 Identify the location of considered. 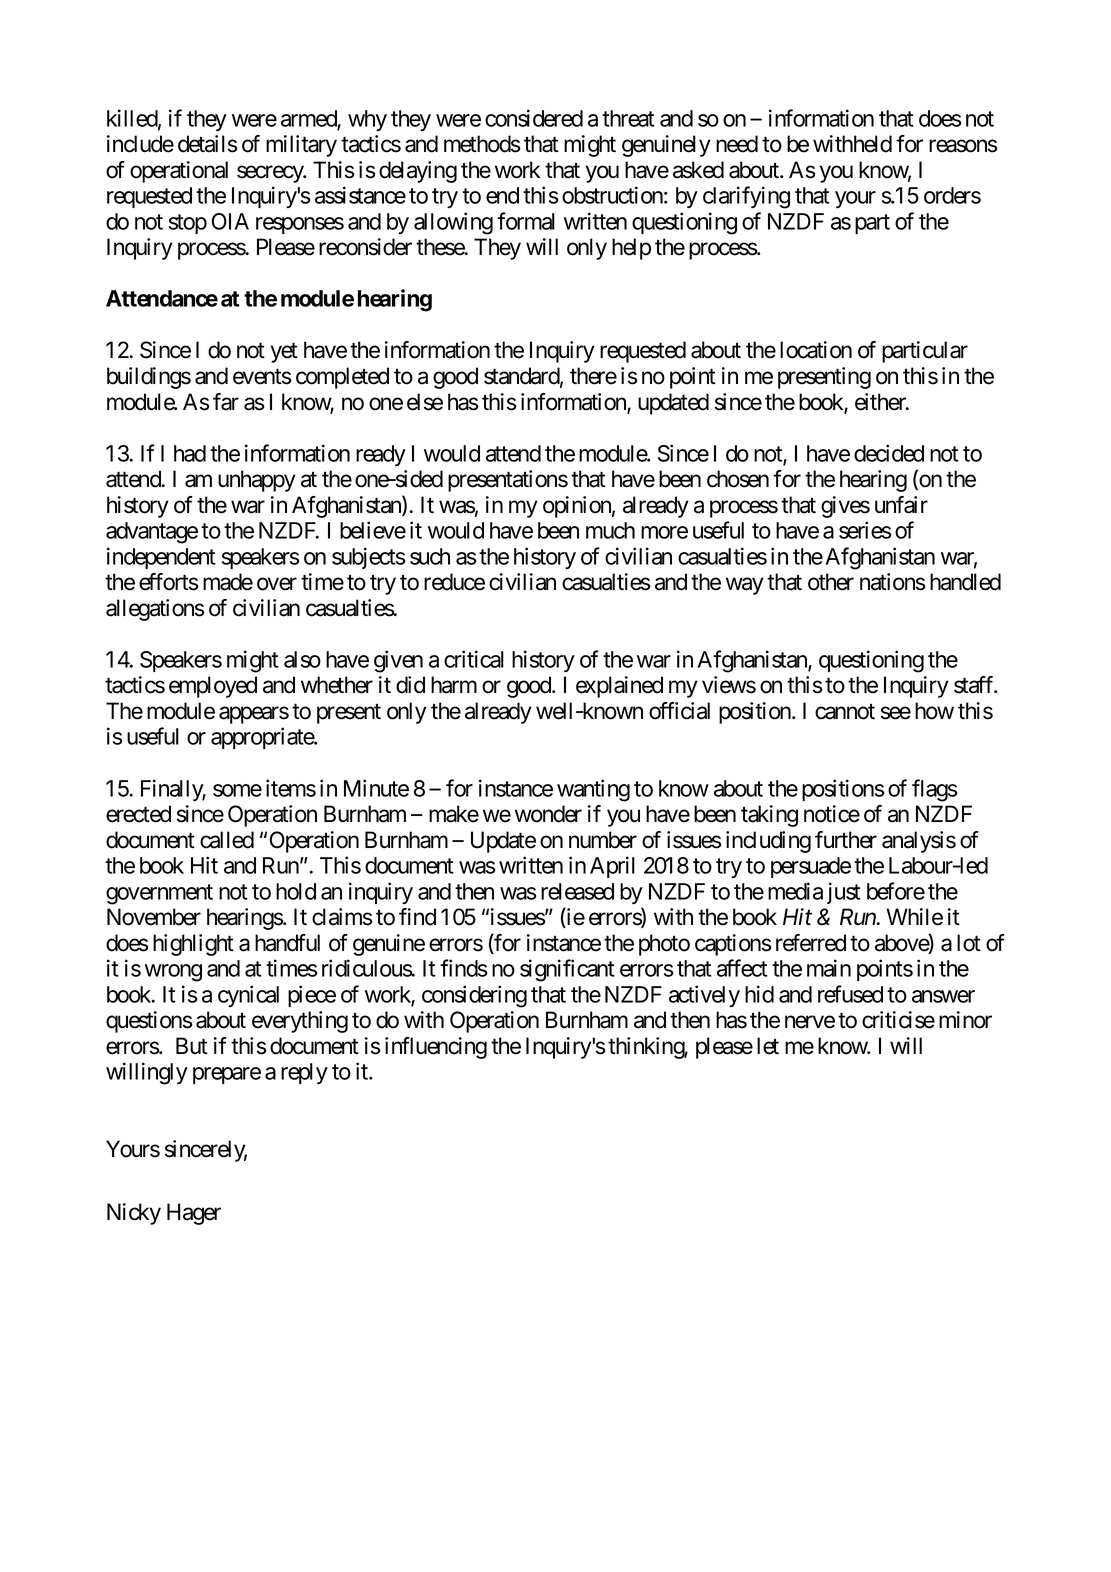
(534, 118).
